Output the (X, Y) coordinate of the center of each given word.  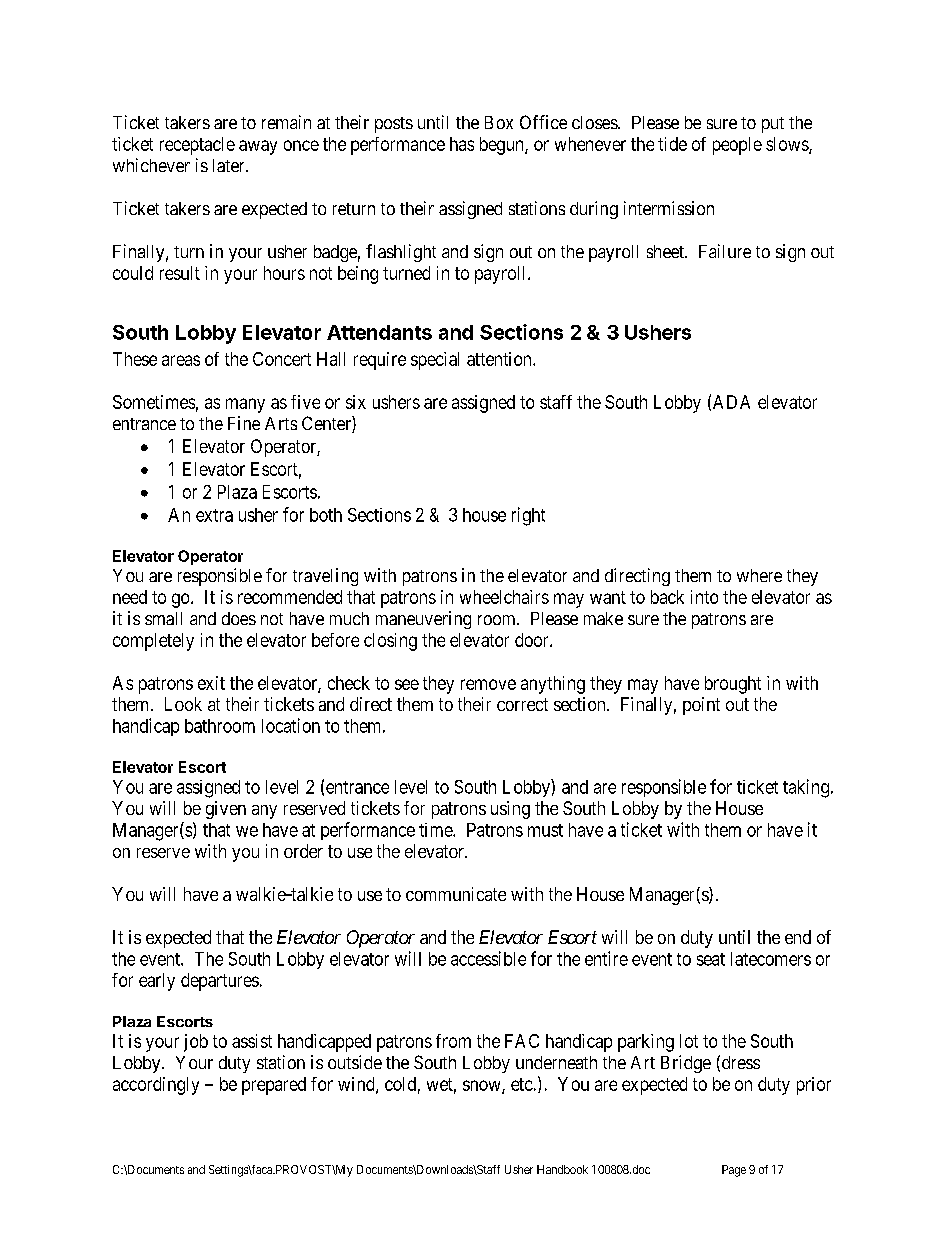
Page (734, 1171)
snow (483, 1086)
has (462, 144)
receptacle (197, 146)
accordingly (156, 1086)
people (737, 146)
